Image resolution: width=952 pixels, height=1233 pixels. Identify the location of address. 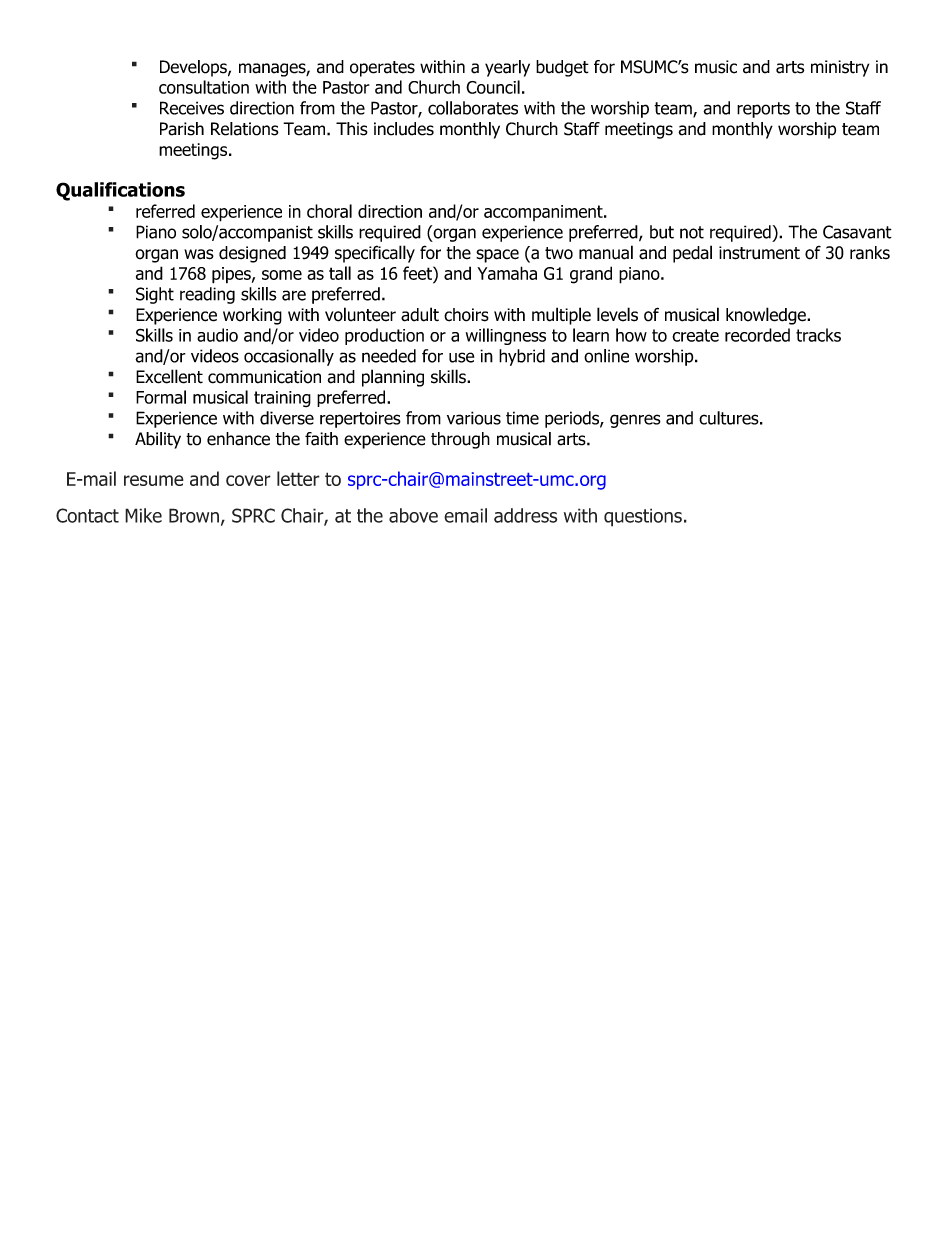
(525, 515).
